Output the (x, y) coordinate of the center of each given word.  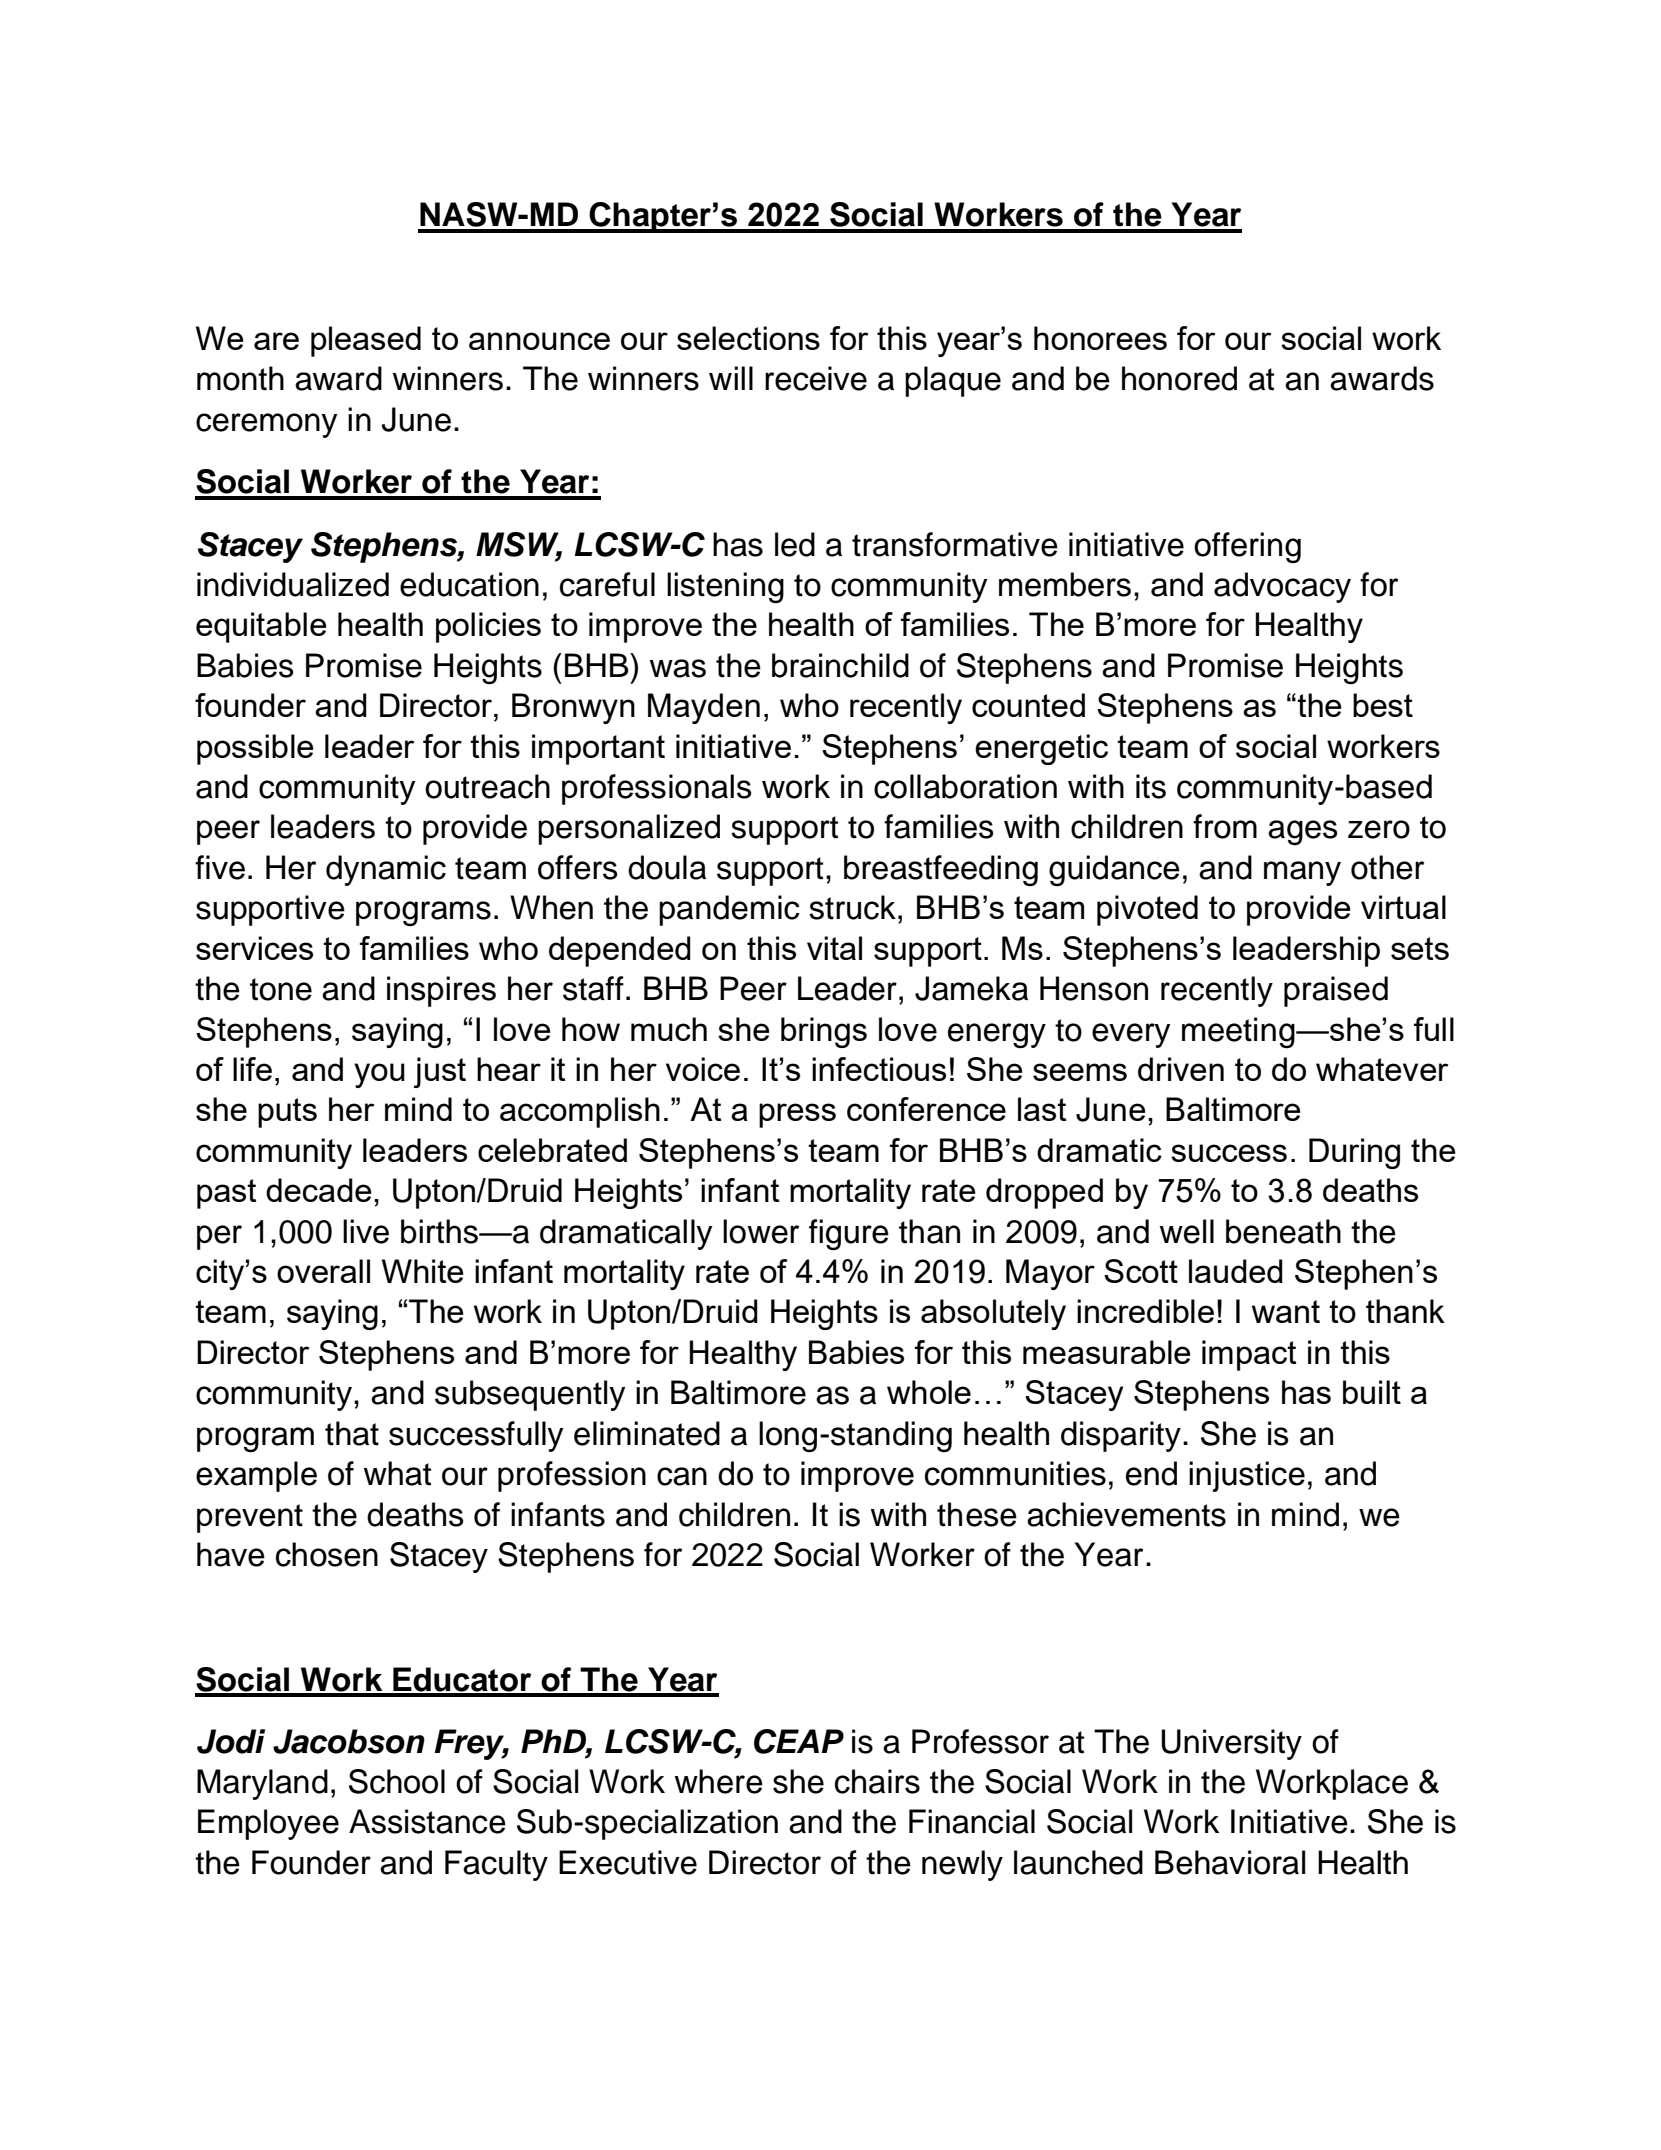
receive (816, 378)
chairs (877, 1781)
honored (1179, 378)
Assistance (427, 1821)
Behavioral (1230, 1862)
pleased (366, 341)
